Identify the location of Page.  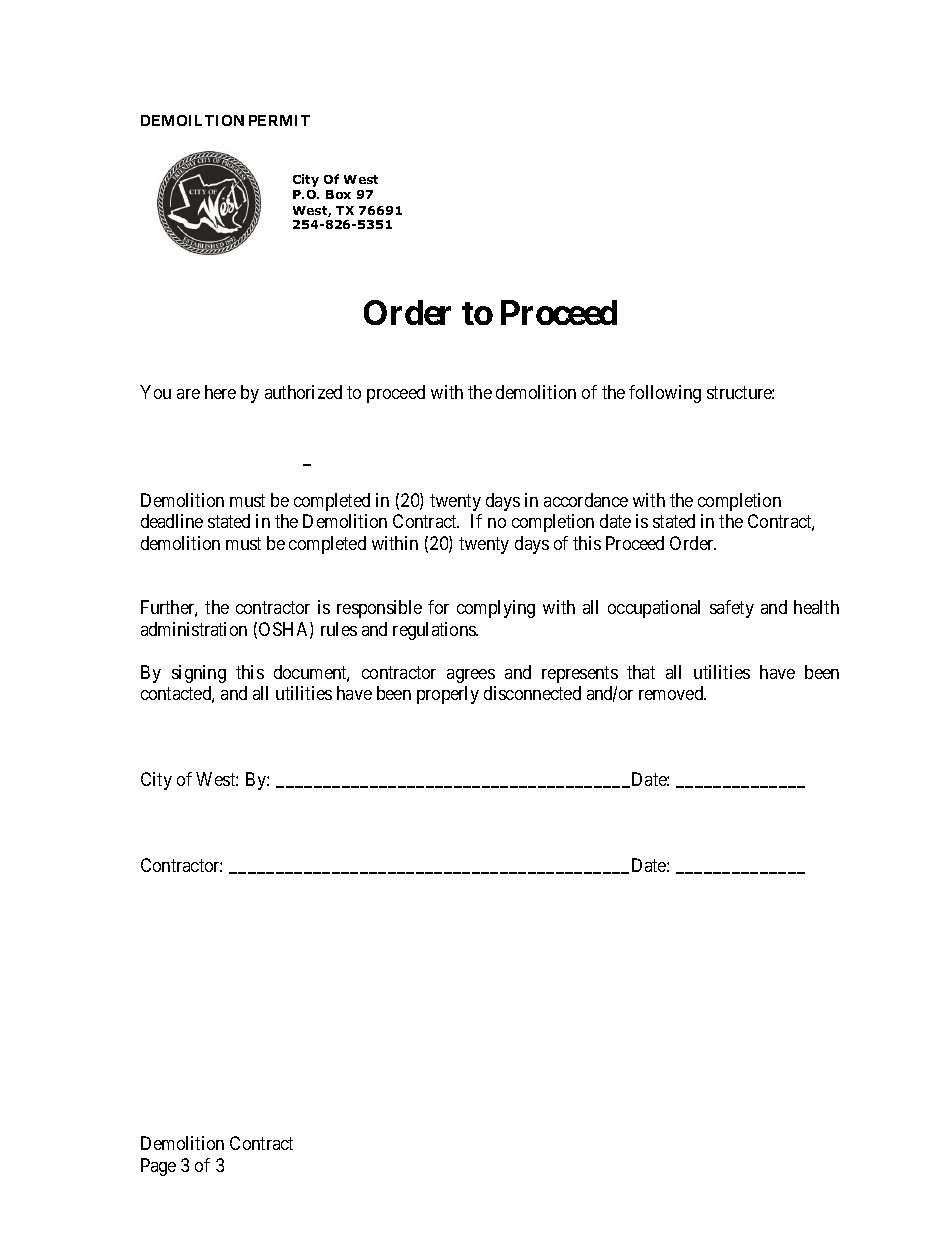
(158, 1167).
